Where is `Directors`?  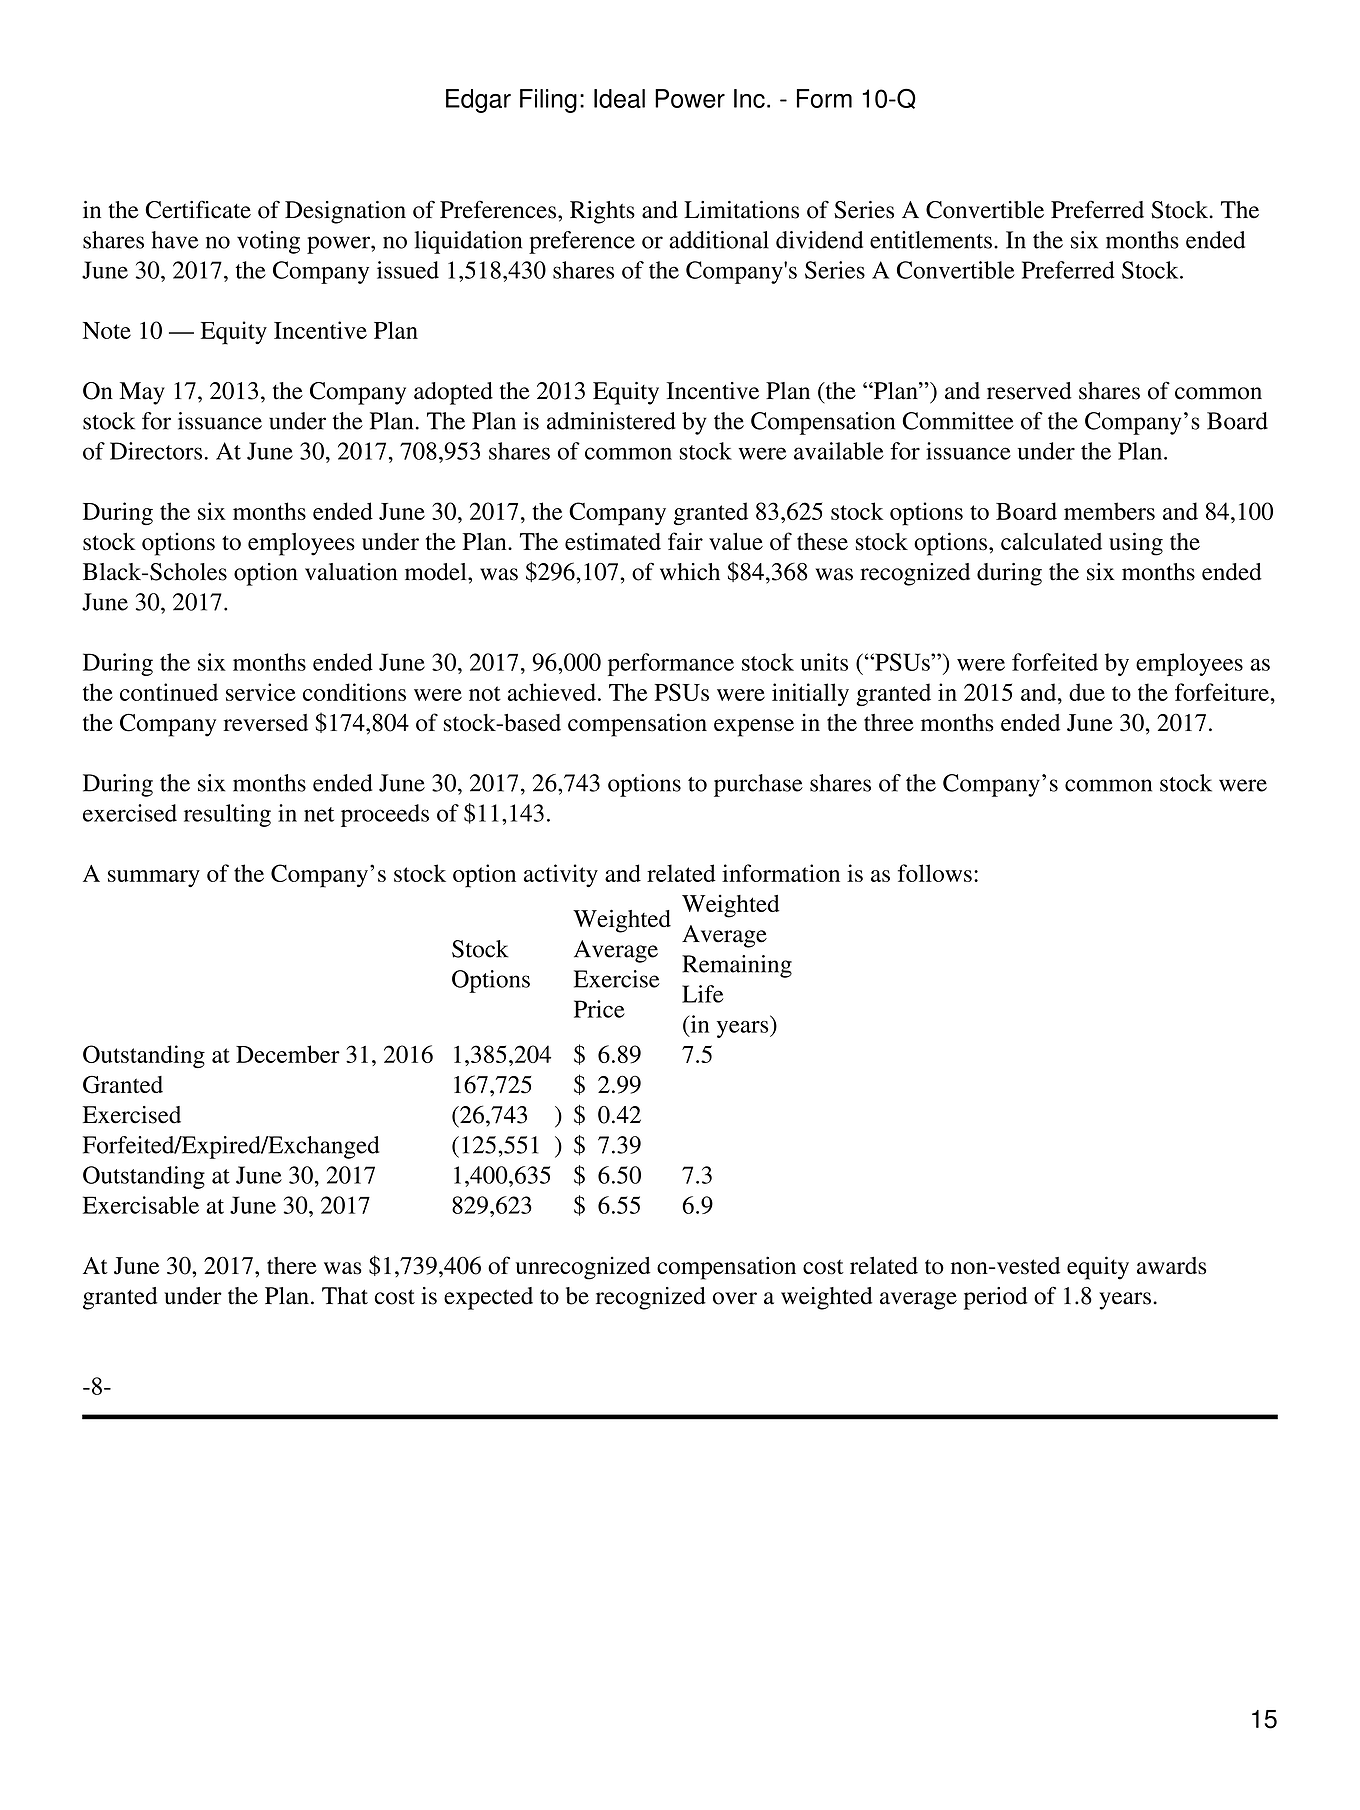
Directors is located at coordinates (156, 451).
